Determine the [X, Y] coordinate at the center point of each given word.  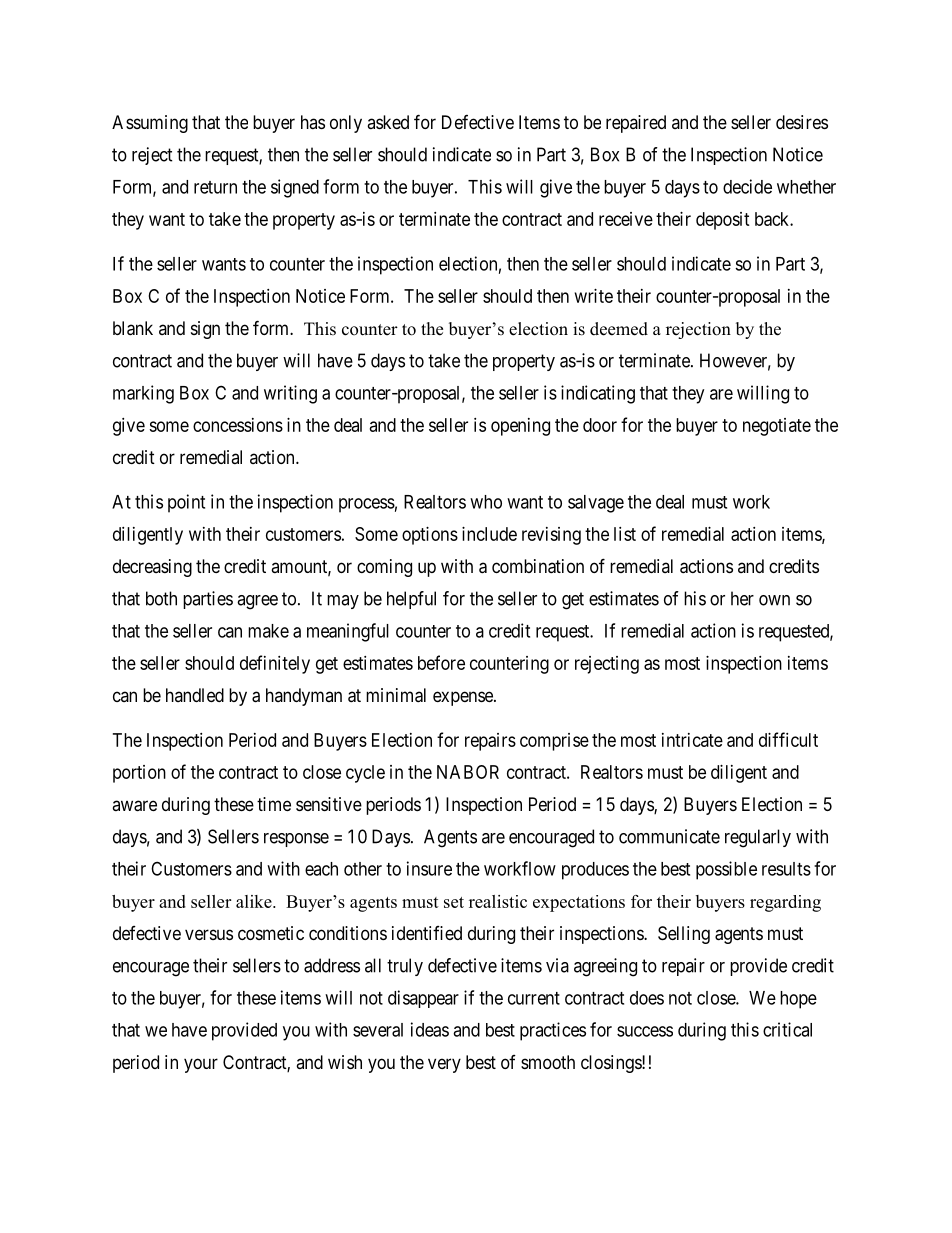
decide [747, 186]
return [215, 187]
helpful [411, 600]
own [774, 600]
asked [388, 122]
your [201, 1065]
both [161, 598]
